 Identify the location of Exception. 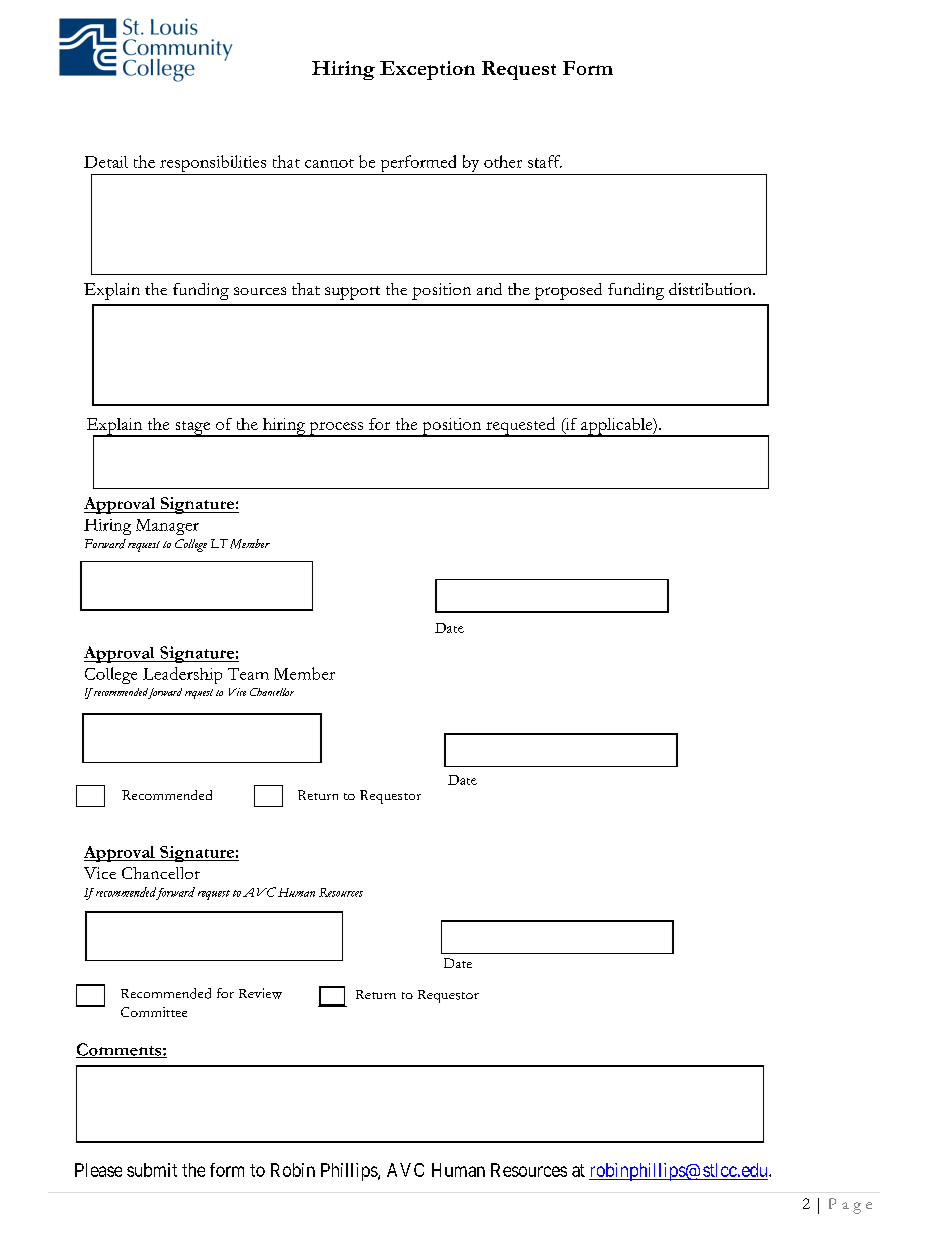
(427, 70).
